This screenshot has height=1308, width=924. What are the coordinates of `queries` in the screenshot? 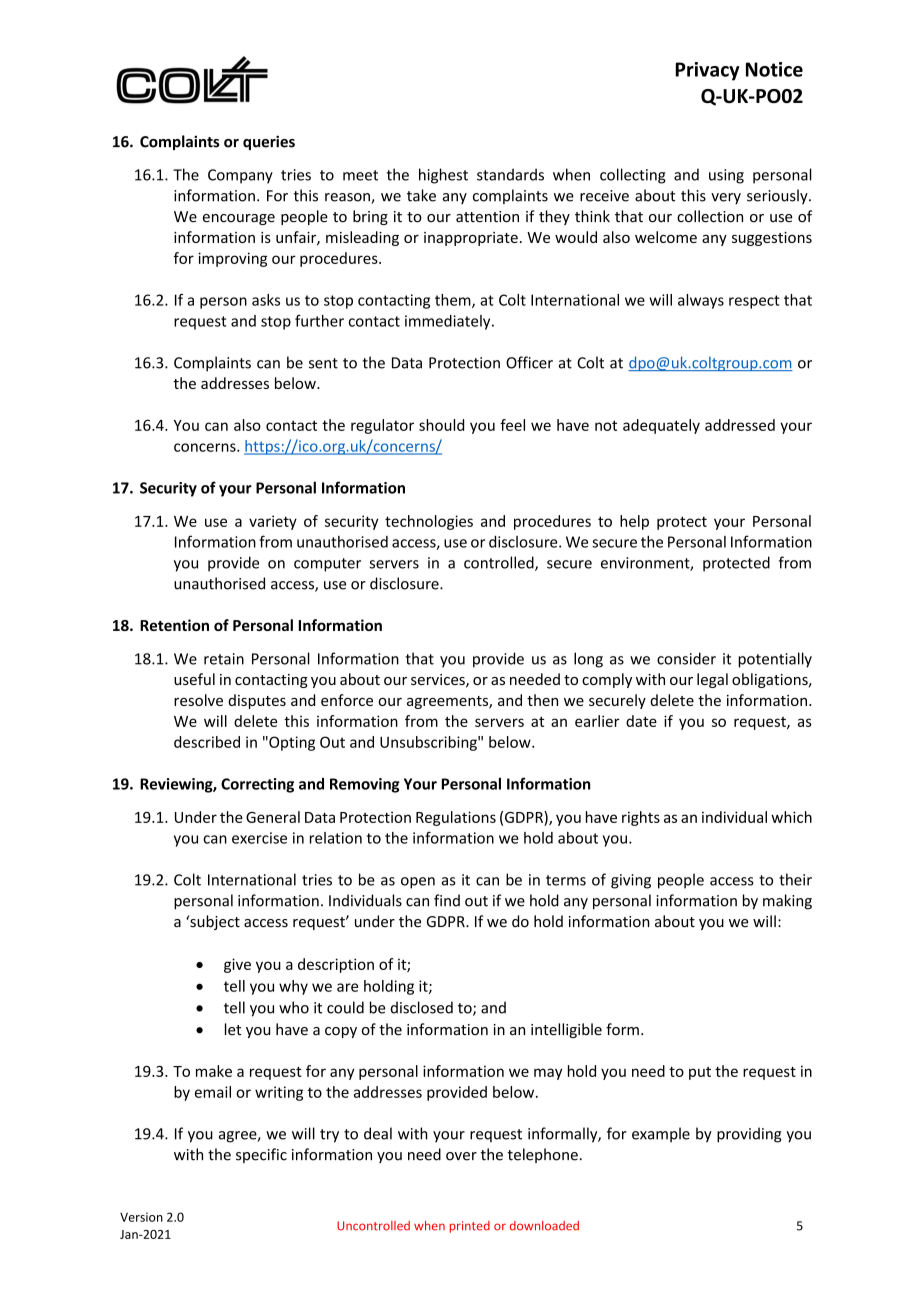 It's located at (269, 142).
